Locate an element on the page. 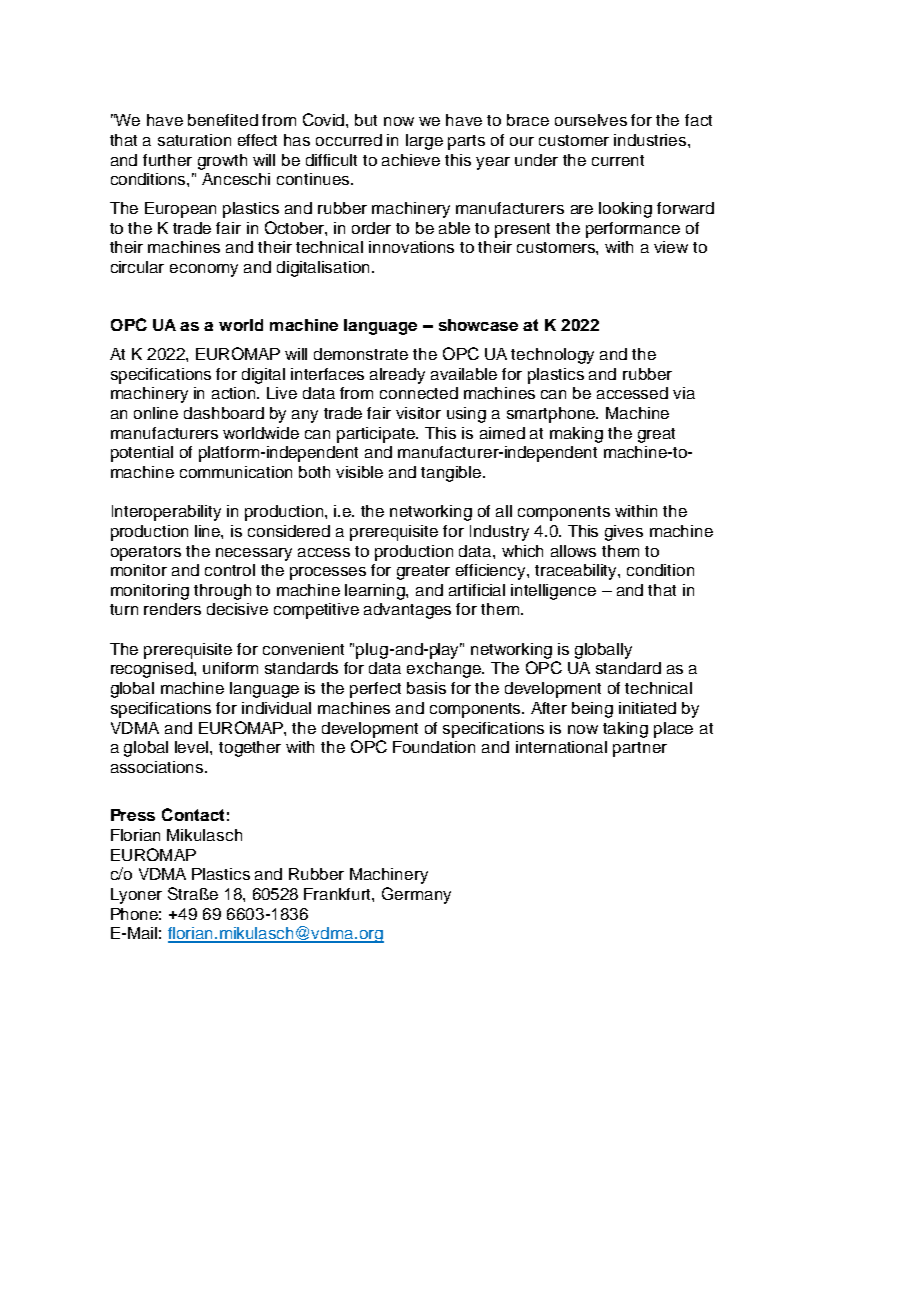 The image size is (924, 1308). gives is located at coordinates (624, 533).
